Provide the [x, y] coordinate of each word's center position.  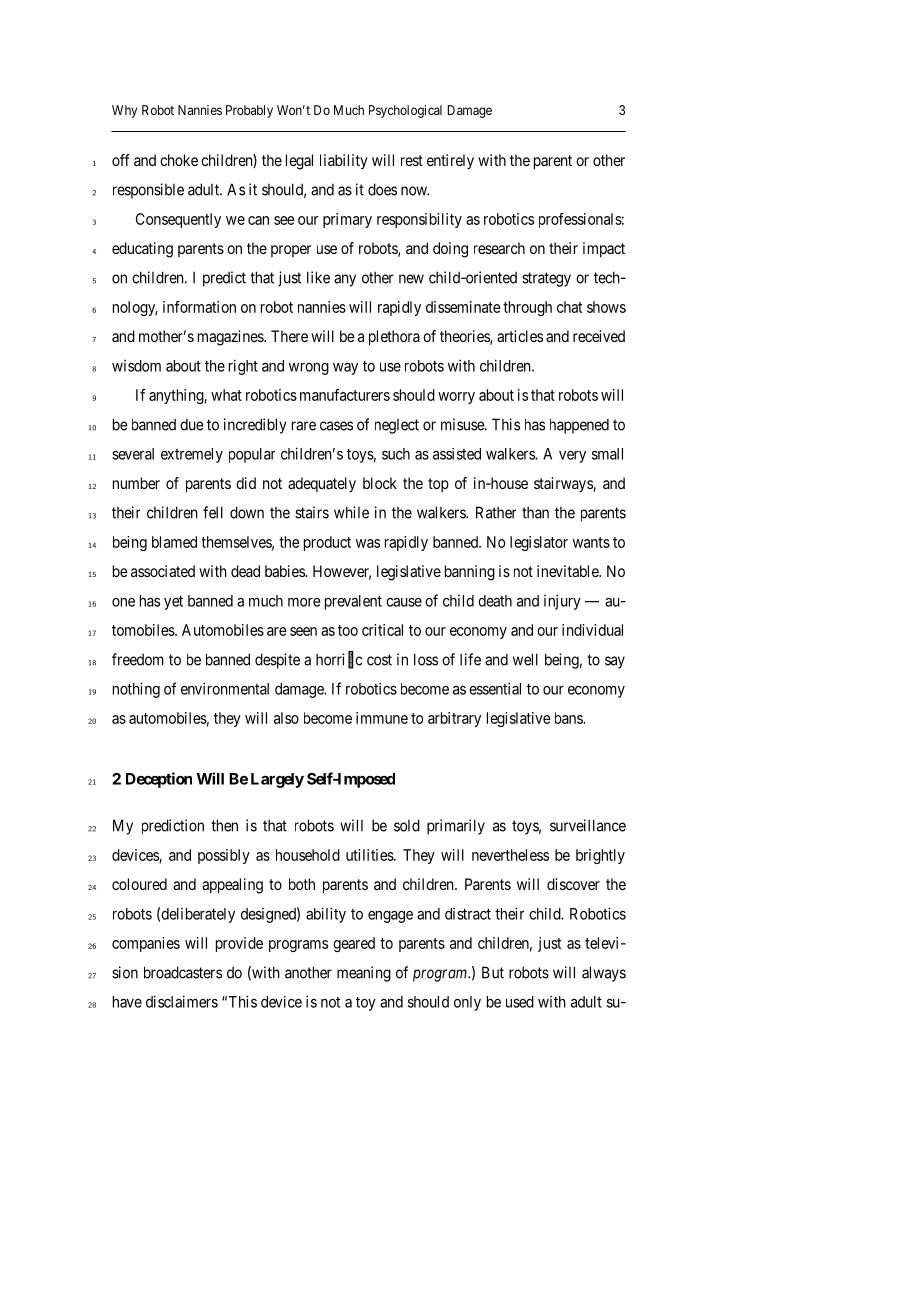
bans [569, 718]
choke [179, 160]
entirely [450, 162]
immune [382, 718]
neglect [397, 426]
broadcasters [183, 972]
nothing [136, 690]
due [191, 425]
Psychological [405, 111]
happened [579, 426]
